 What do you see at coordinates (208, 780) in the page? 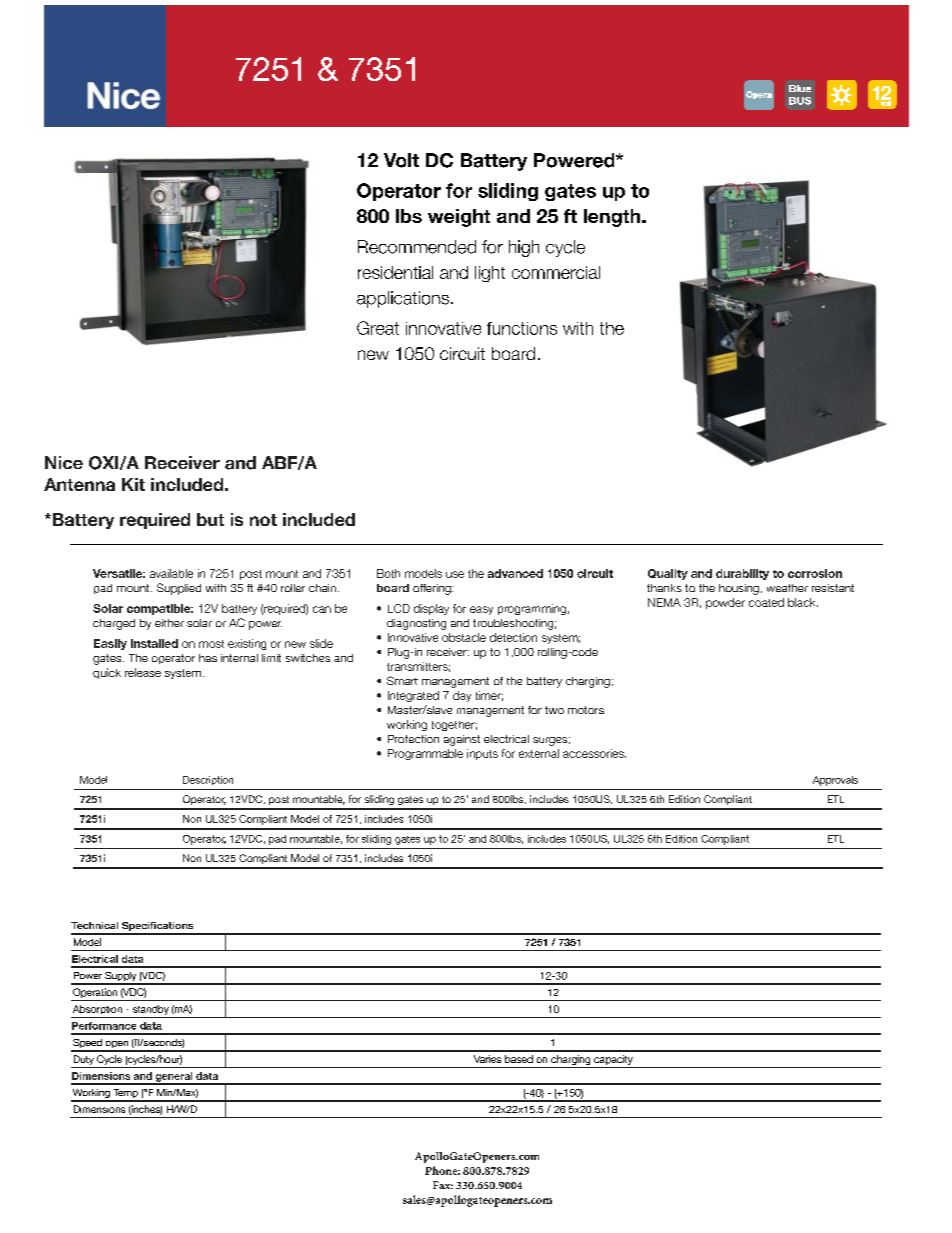
I see `Description` at bounding box center [208, 780].
